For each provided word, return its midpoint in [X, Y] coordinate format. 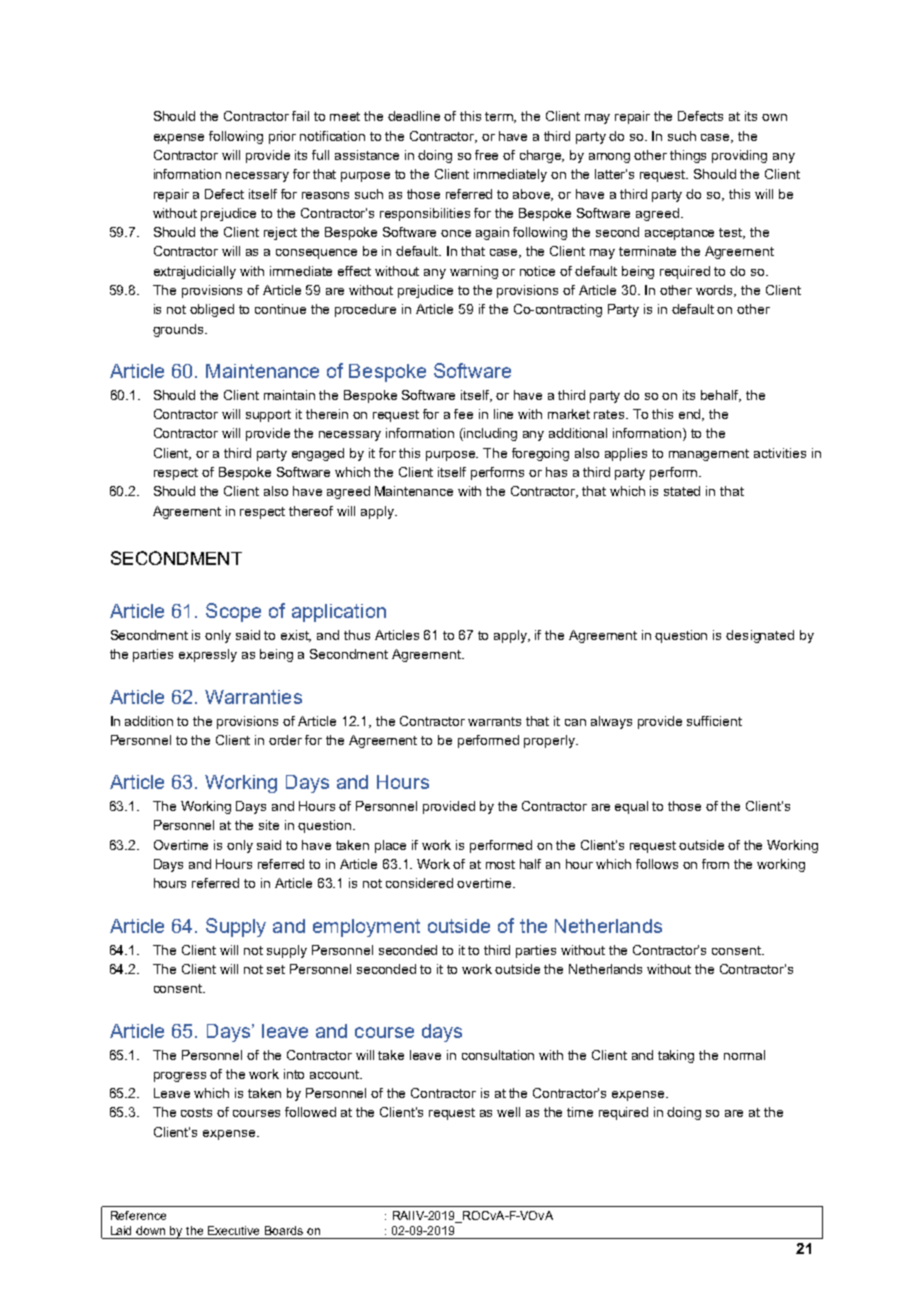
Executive [233, 1230]
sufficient [714, 721]
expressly [208, 655]
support [268, 416]
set [276, 969]
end [691, 415]
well [508, 1112]
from [715, 864]
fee [463, 414]
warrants [494, 721]
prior [282, 137]
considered [419, 883]
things [688, 156]
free [486, 155]
